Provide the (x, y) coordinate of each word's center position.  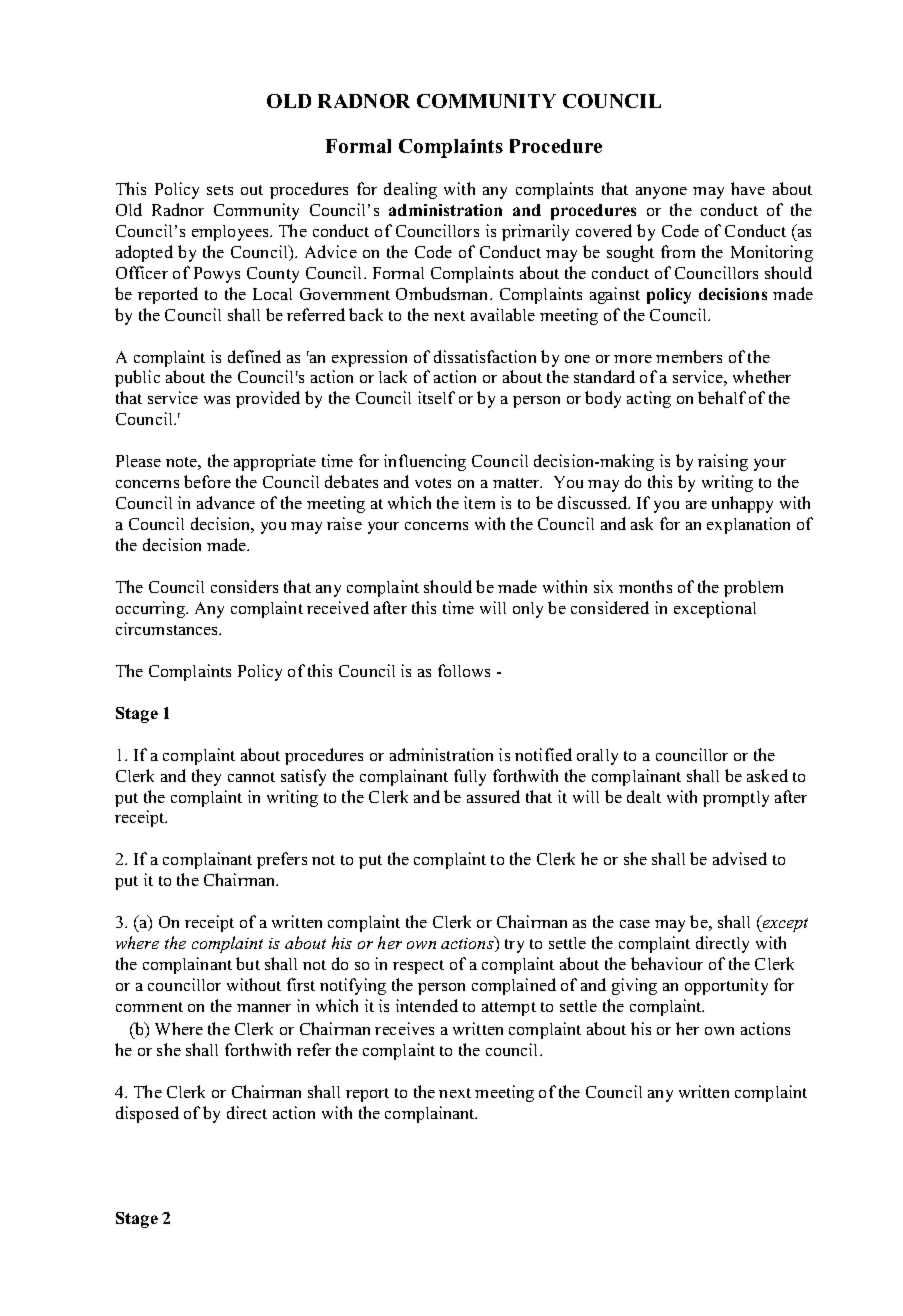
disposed (147, 1114)
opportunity (726, 986)
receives (404, 1028)
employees (231, 233)
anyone (661, 193)
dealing (410, 190)
